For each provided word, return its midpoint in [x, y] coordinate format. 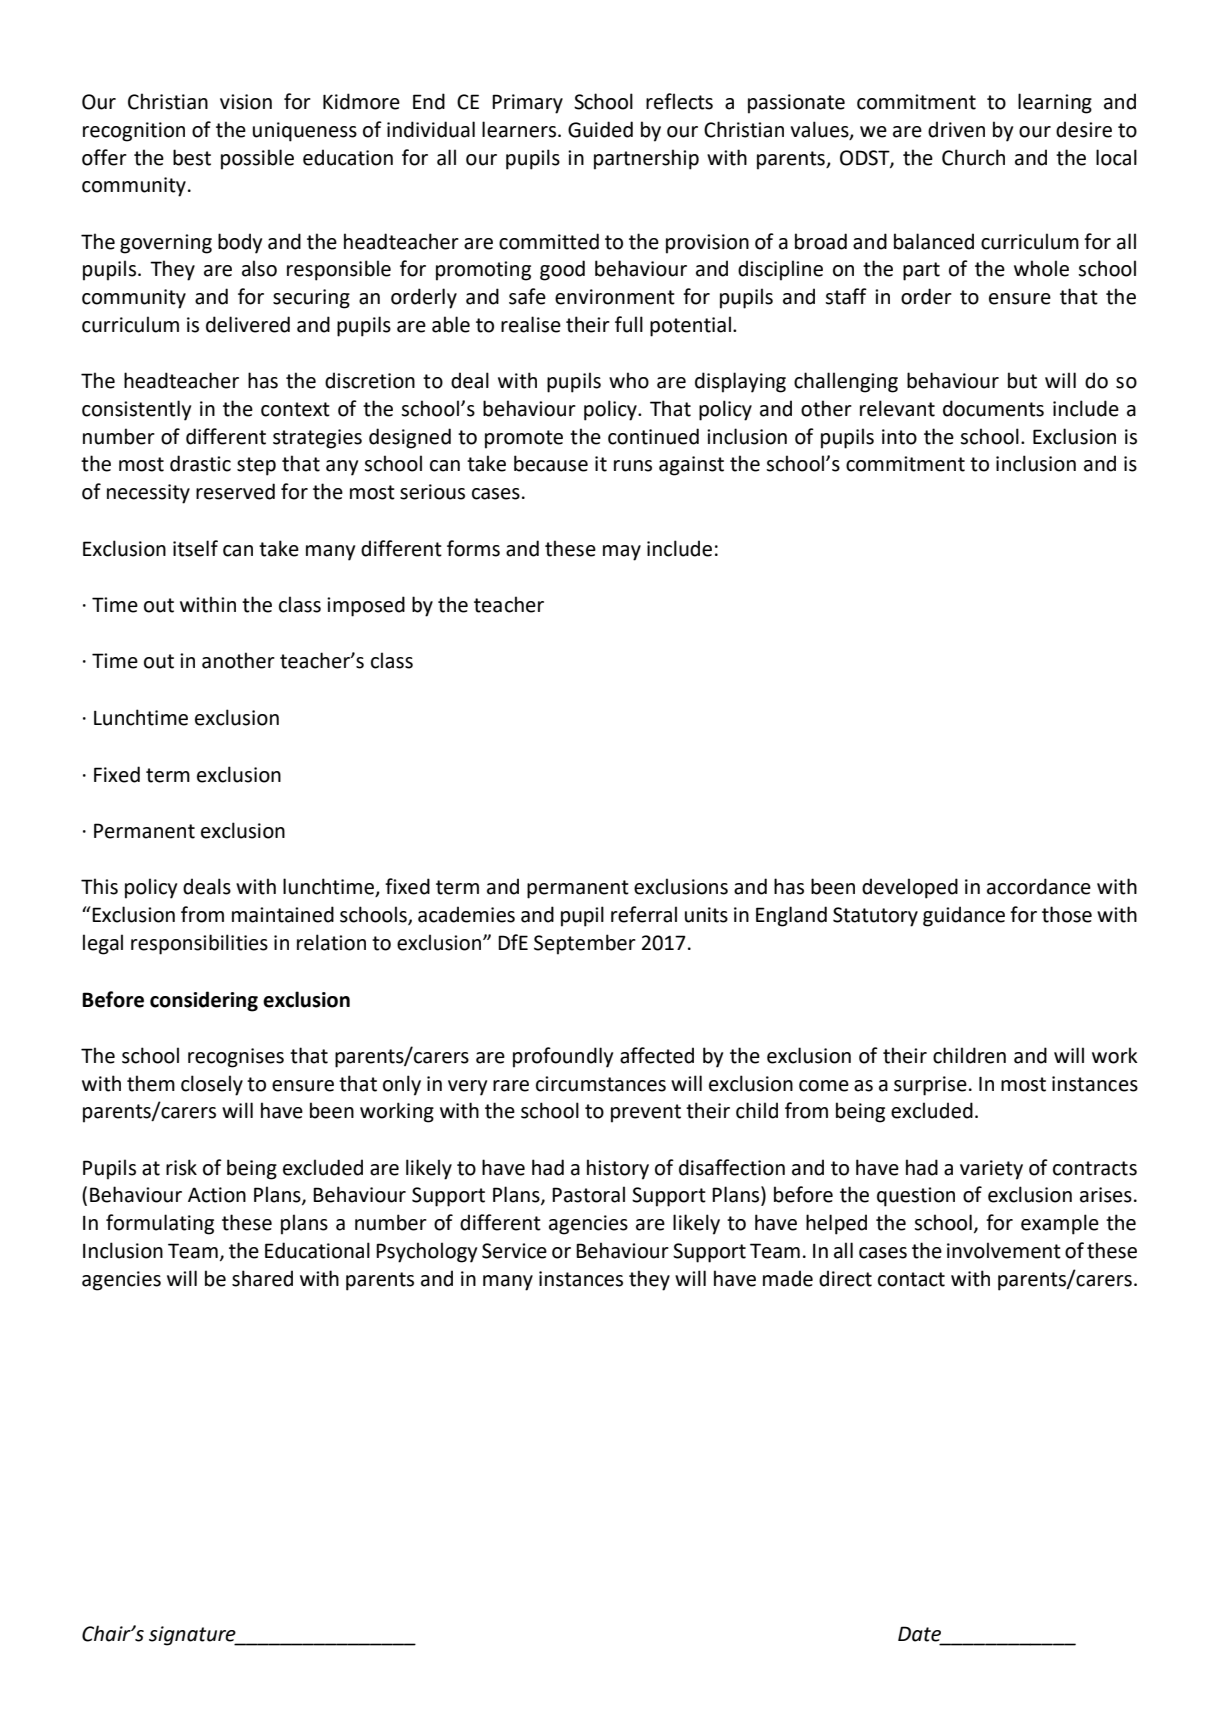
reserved [235, 491]
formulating [160, 1224]
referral [644, 914]
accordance [1039, 886]
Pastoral [588, 1194]
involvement [1004, 1250]
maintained [283, 914]
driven [956, 129]
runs [633, 466]
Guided [600, 129]
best [192, 157]
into [899, 437]
